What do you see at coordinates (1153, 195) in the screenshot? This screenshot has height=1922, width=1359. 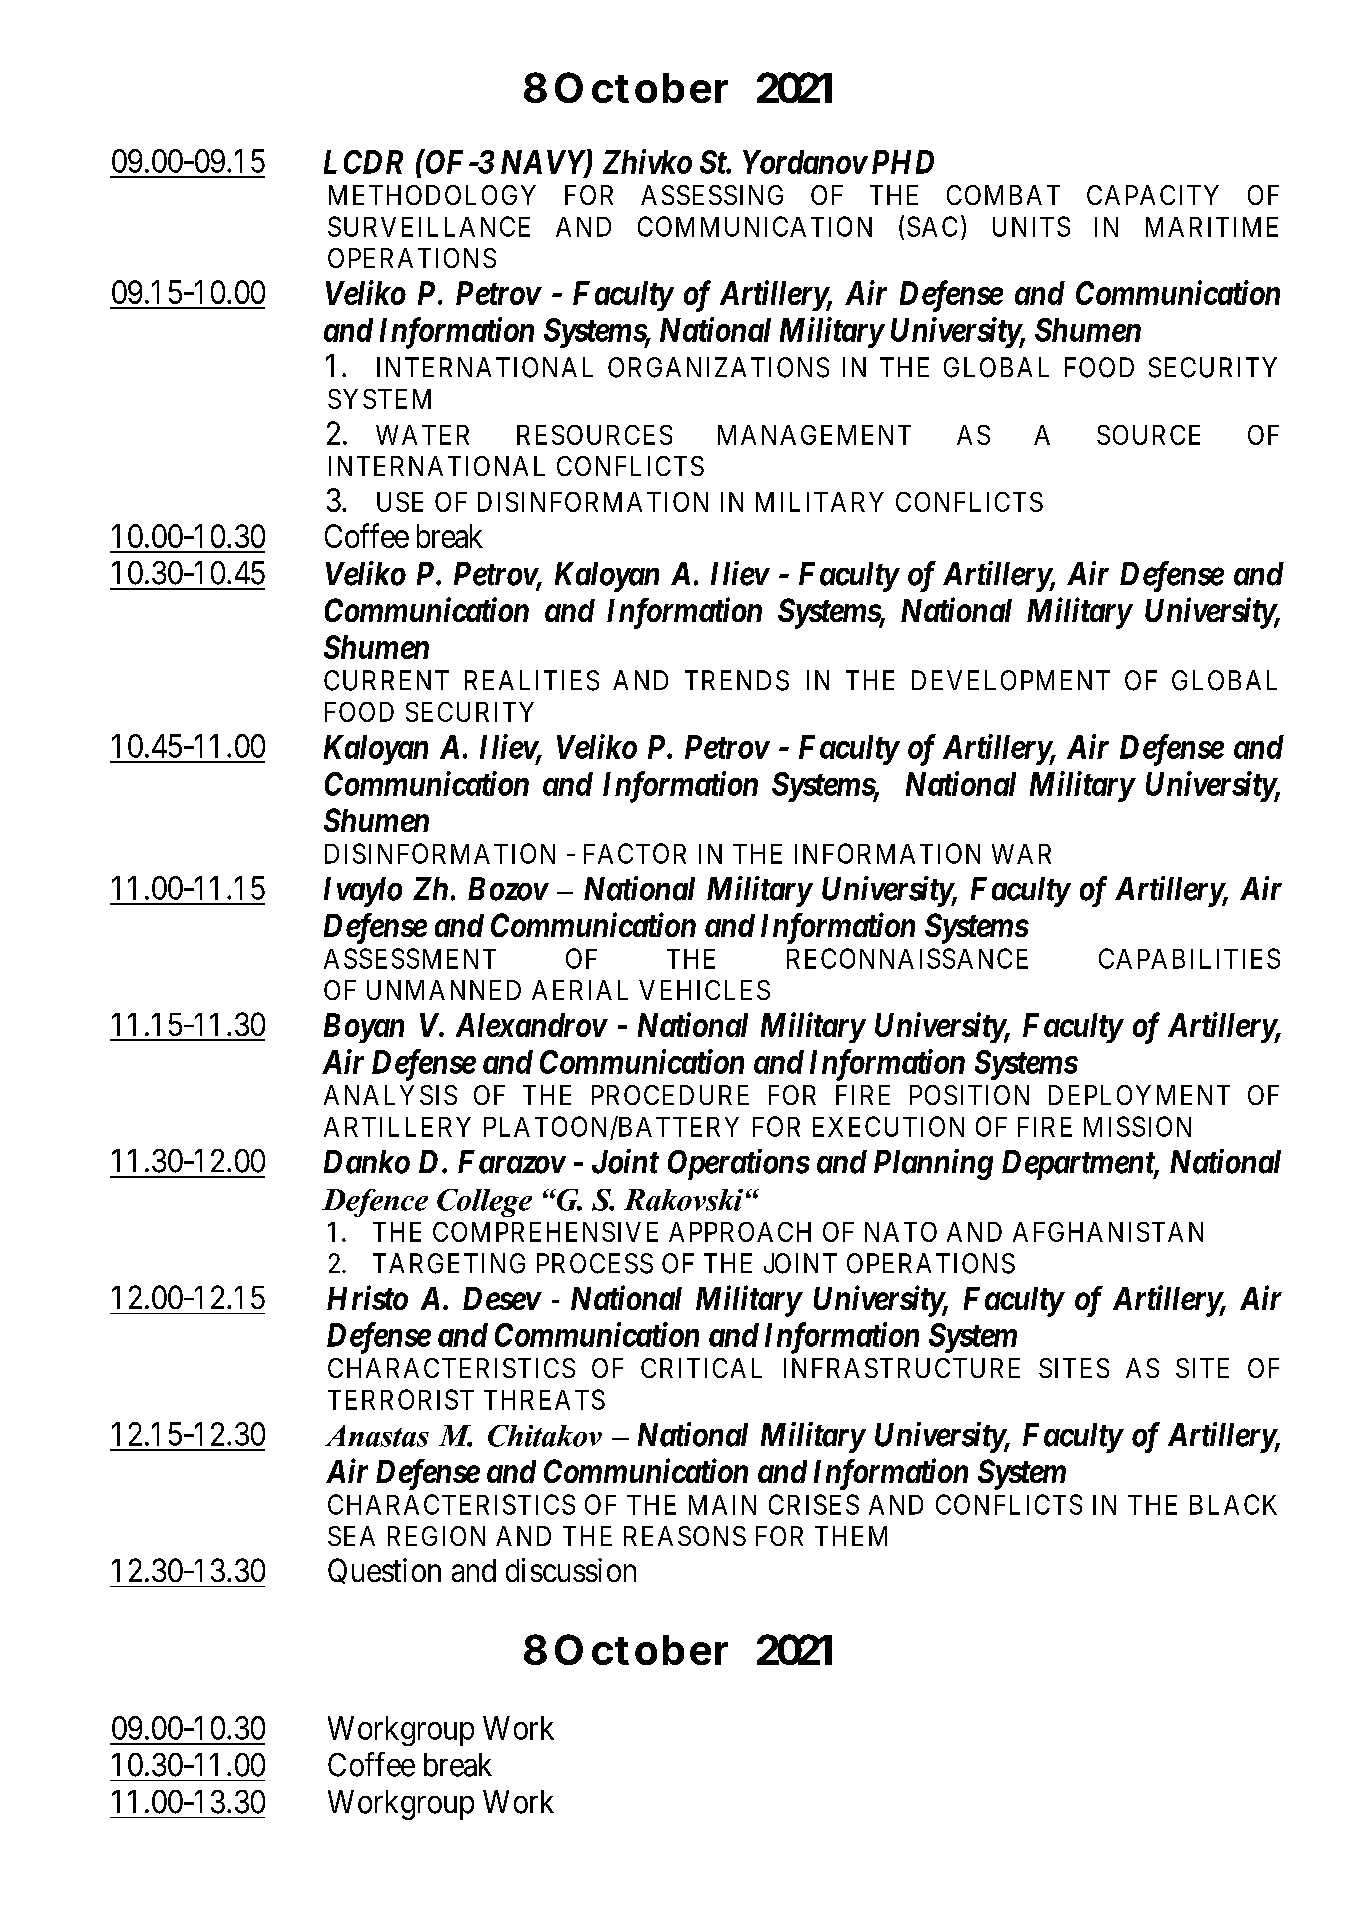 I see `CAPACITY` at bounding box center [1153, 195].
